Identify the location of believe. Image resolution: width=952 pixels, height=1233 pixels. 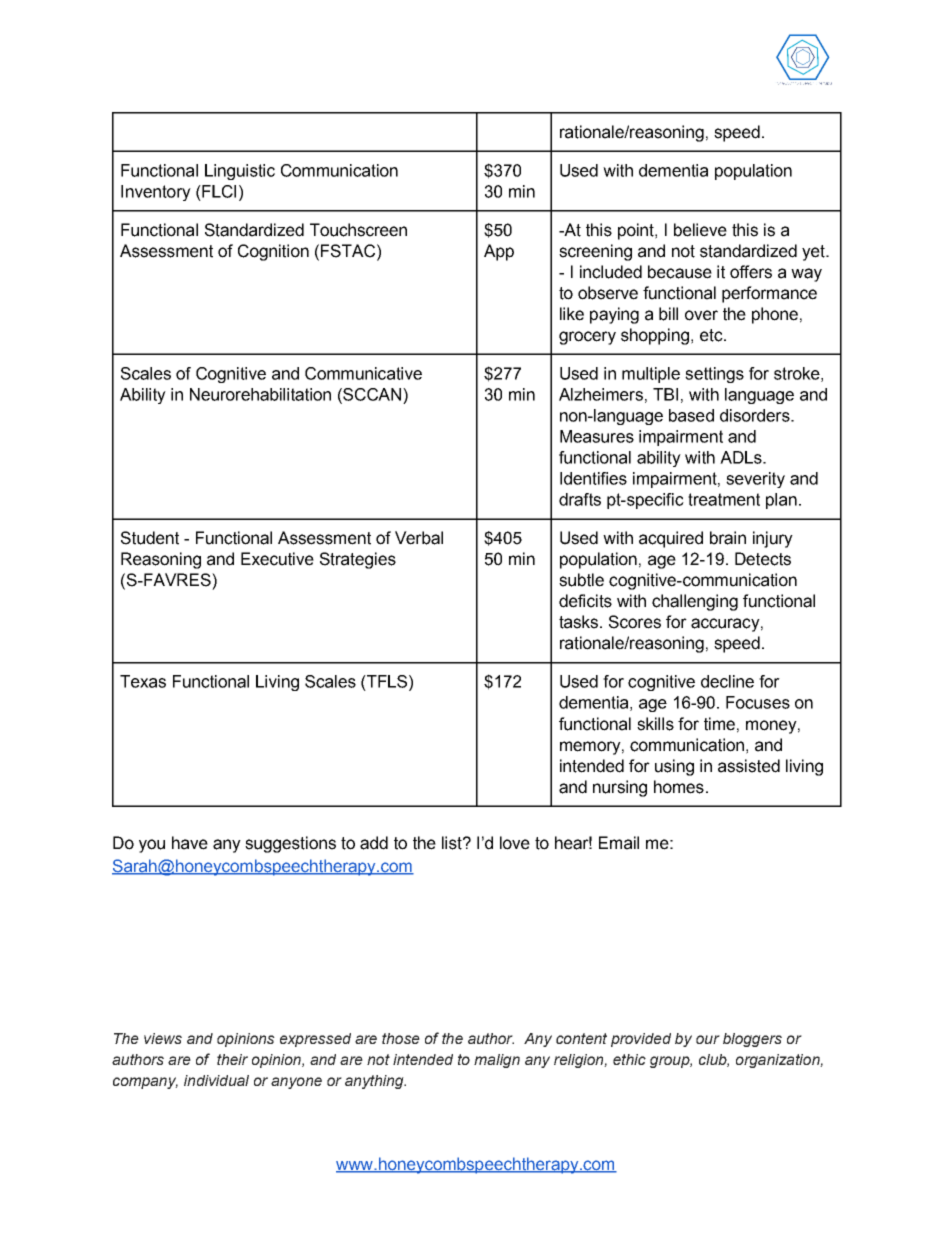
(700, 230).
